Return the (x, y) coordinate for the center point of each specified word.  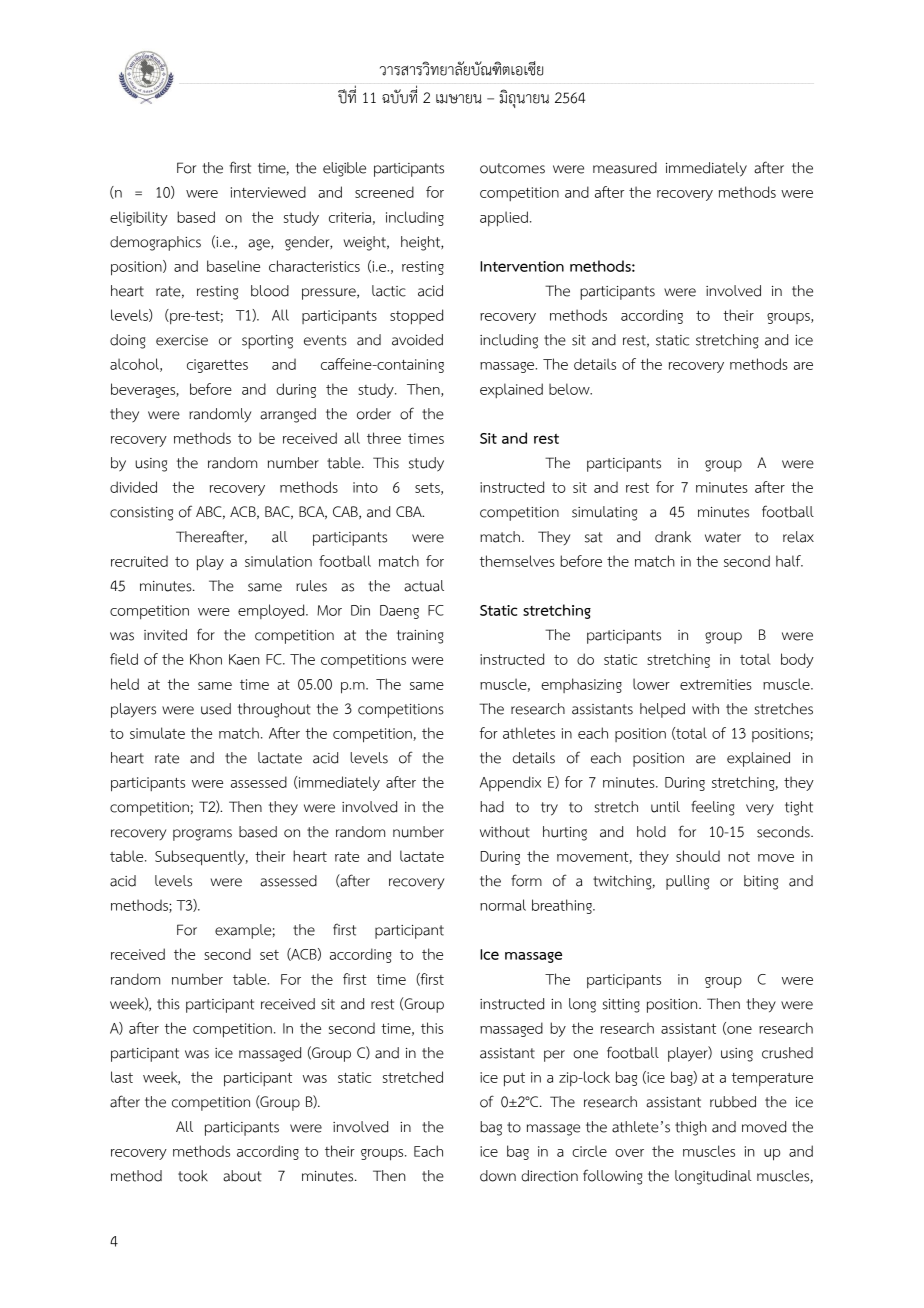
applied (504, 219)
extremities (716, 684)
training (420, 637)
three (384, 438)
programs (202, 835)
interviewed (268, 192)
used (216, 709)
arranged (288, 415)
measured (625, 168)
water (723, 537)
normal (503, 905)
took (193, 1176)
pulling (687, 882)
